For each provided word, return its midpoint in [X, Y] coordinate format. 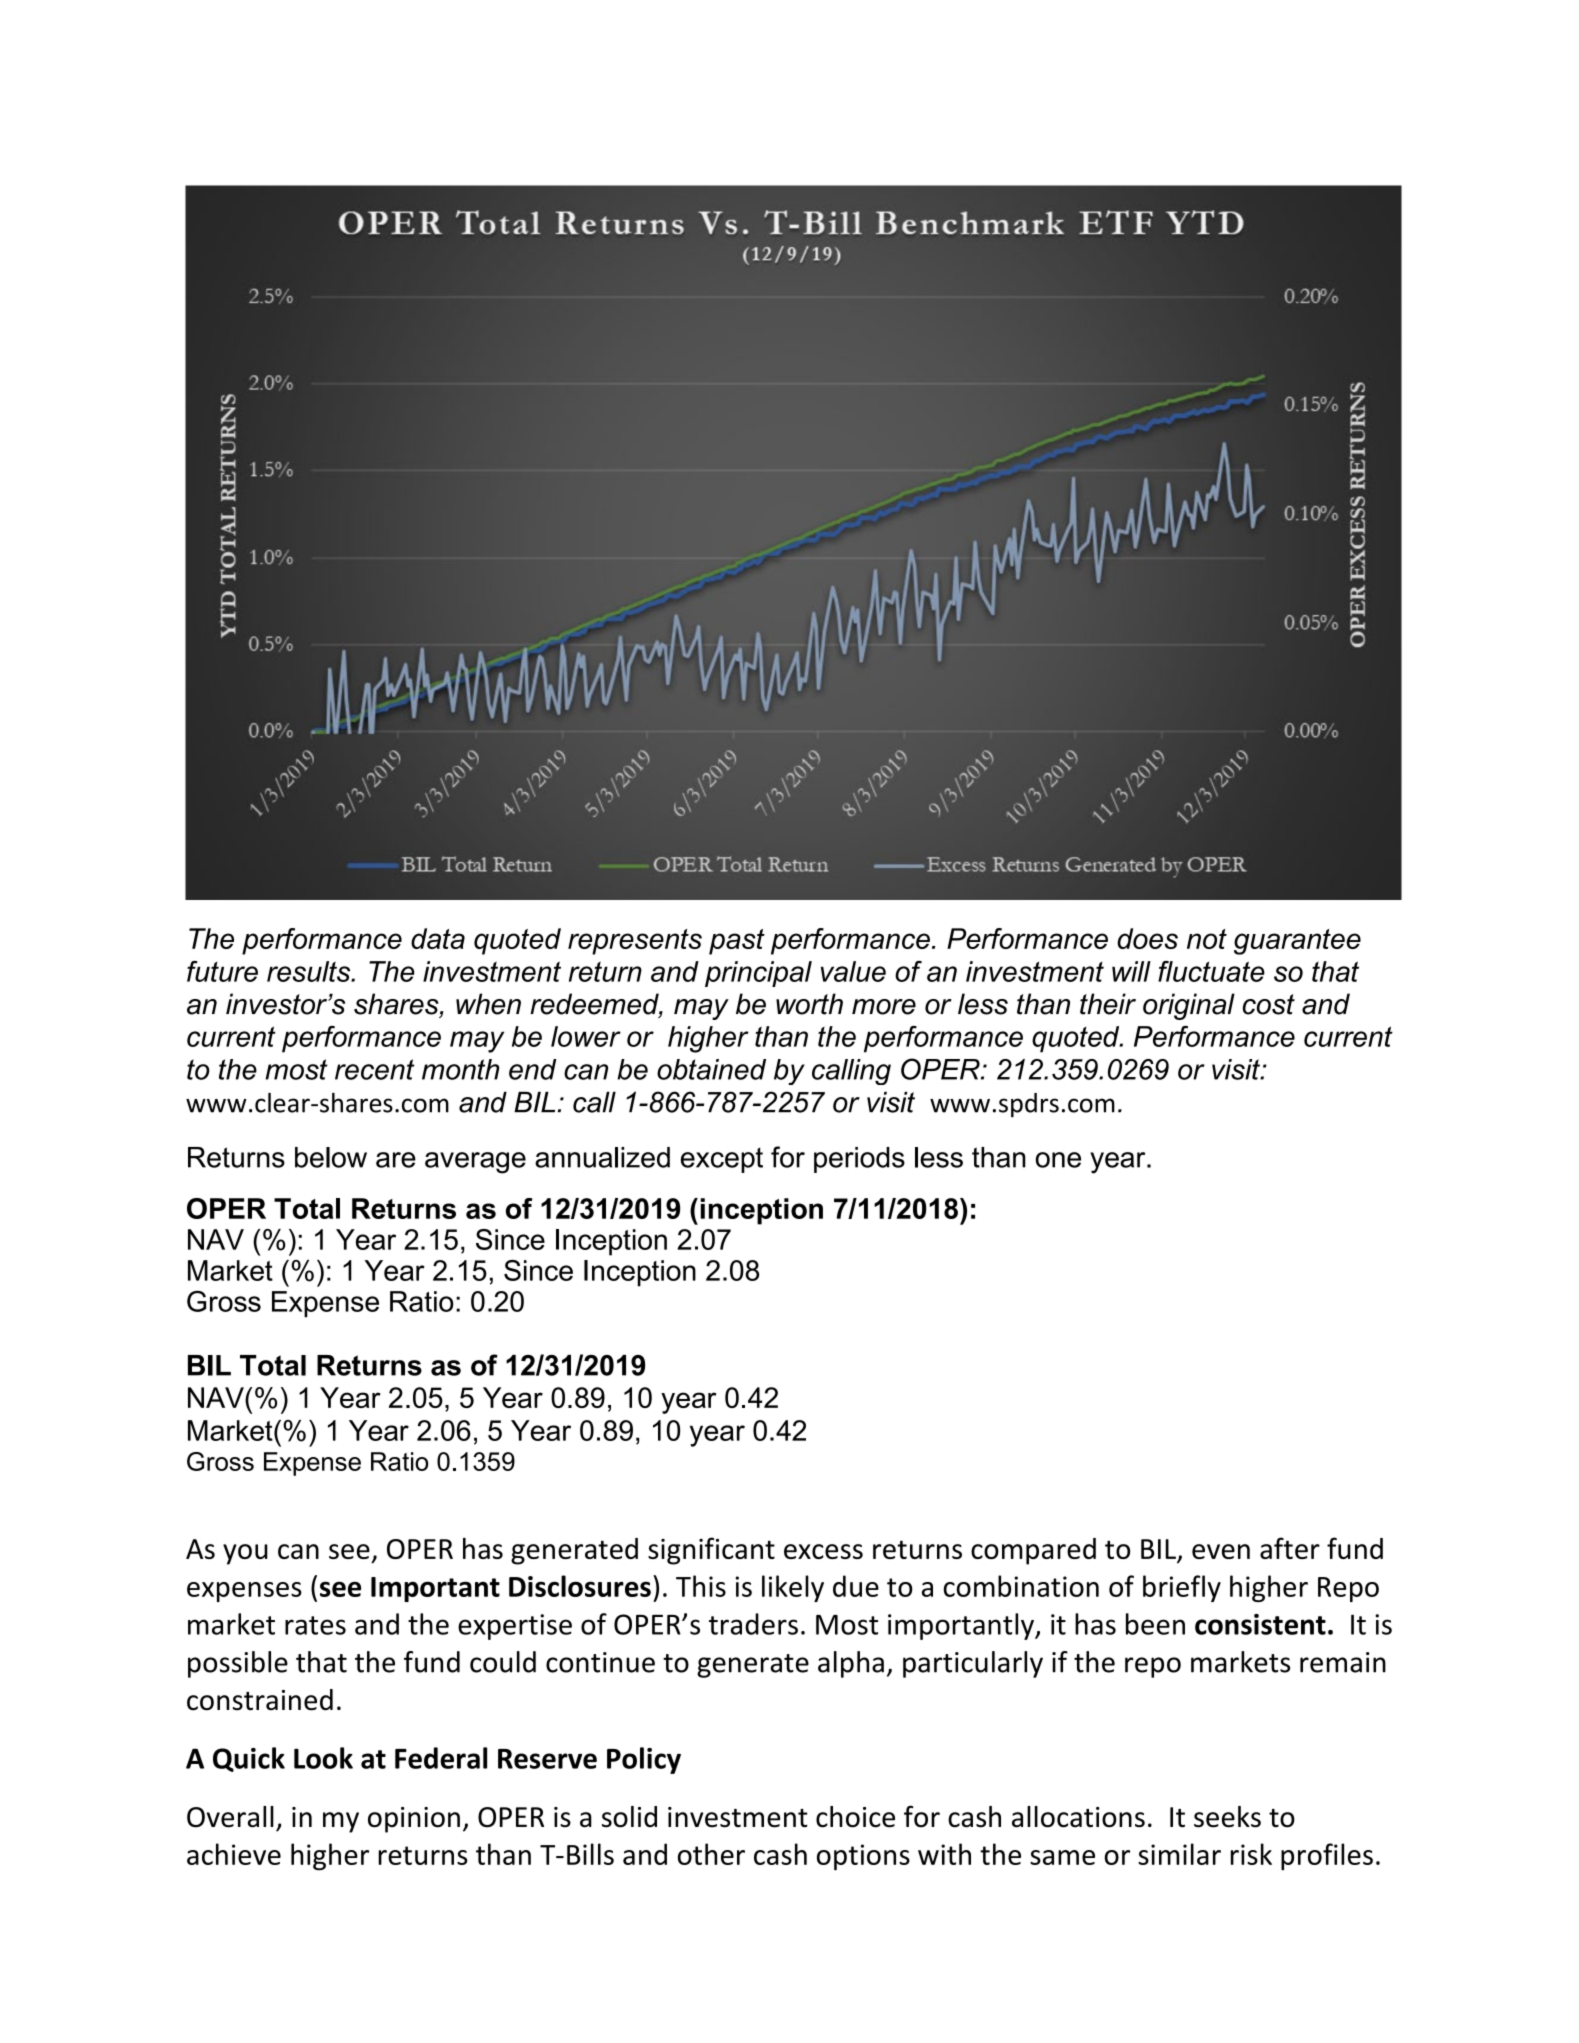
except [722, 1160]
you [245, 1554]
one [1058, 1160]
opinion [414, 1820]
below [331, 1157]
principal [758, 974]
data [438, 938]
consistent [1260, 1624]
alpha [851, 1664]
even [1221, 1551]
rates [315, 1625]
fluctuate [1211, 971]
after [1290, 1548]
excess [823, 1551]
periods [859, 1160]
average [475, 1163]
